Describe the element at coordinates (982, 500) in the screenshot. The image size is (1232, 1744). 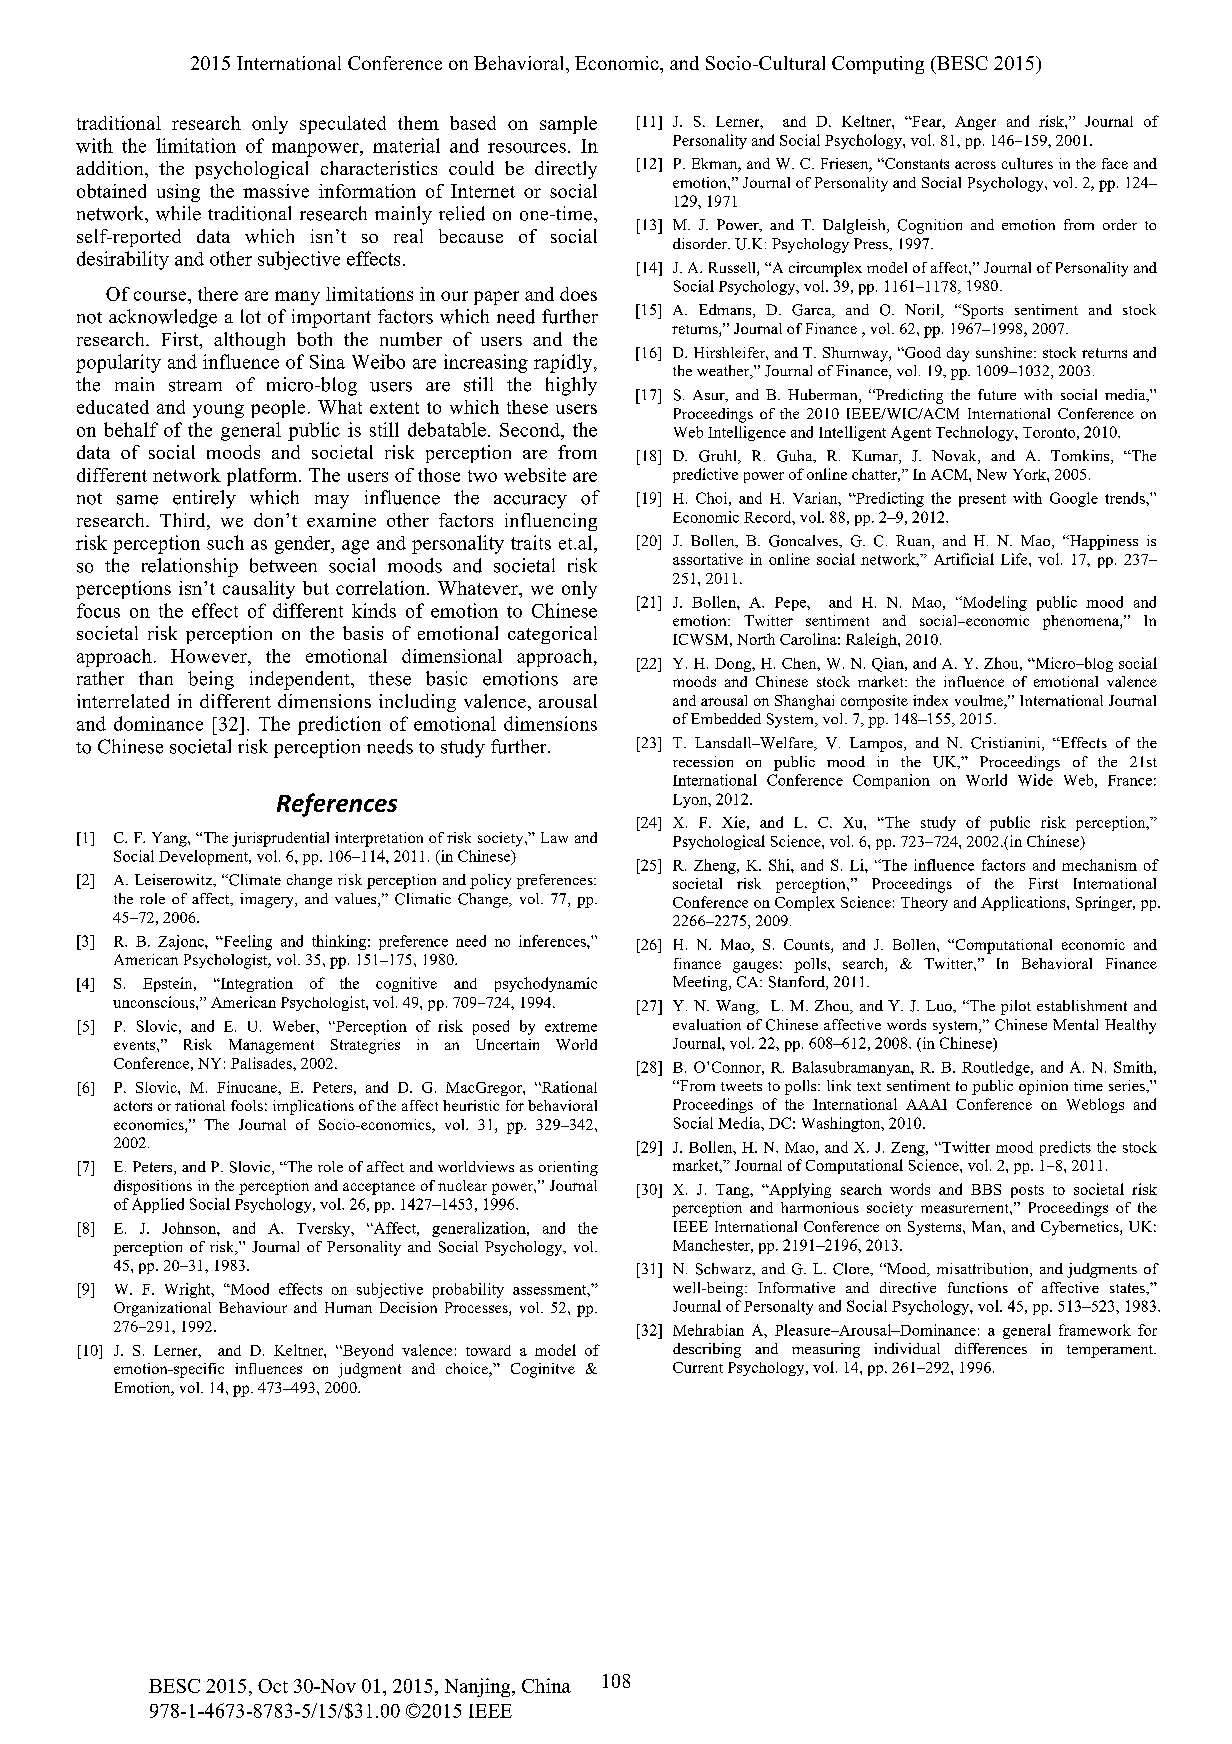
I see `present` at that location.
